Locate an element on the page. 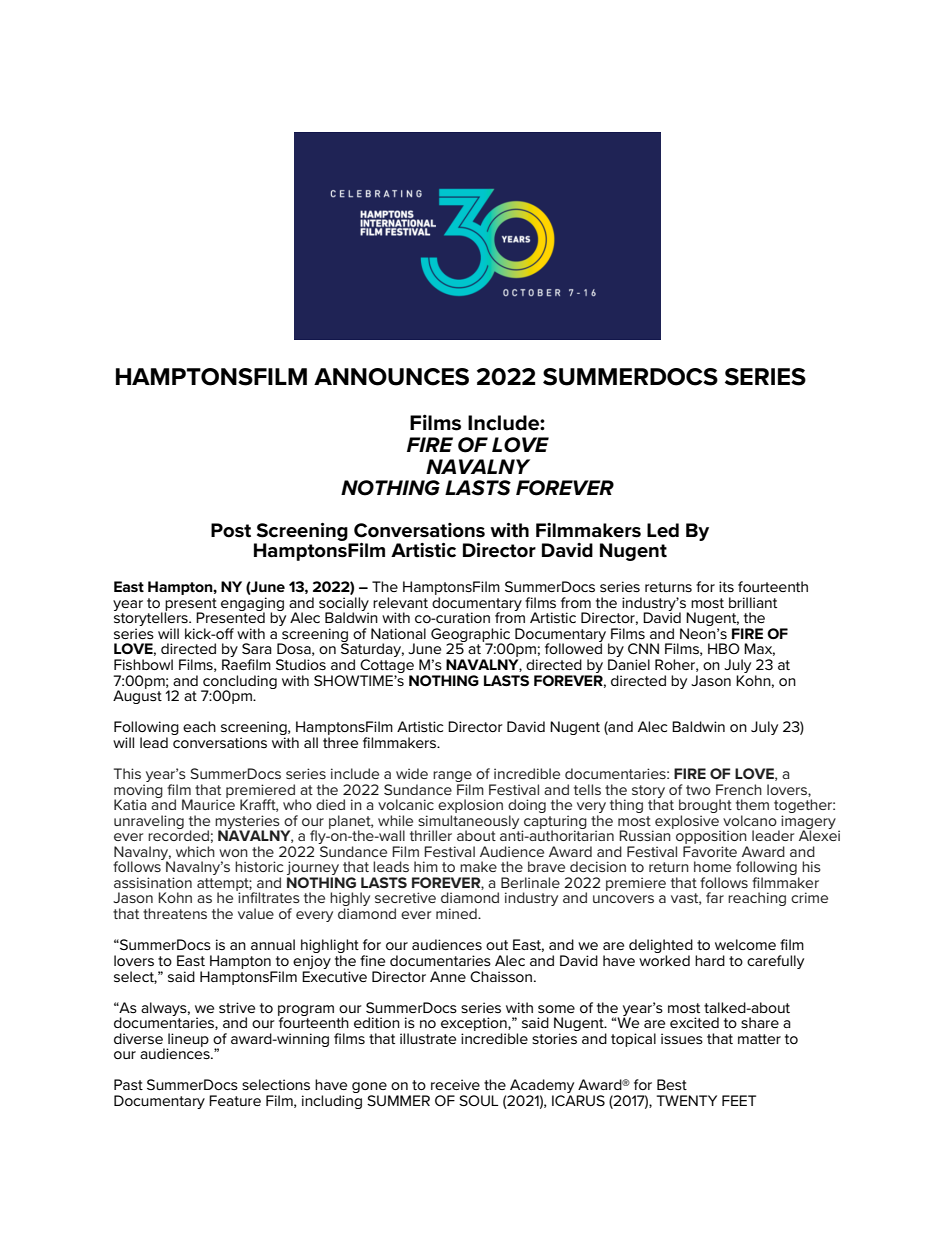 This image has height=1233, width=952. mined is located at coordinates (457, 913).
